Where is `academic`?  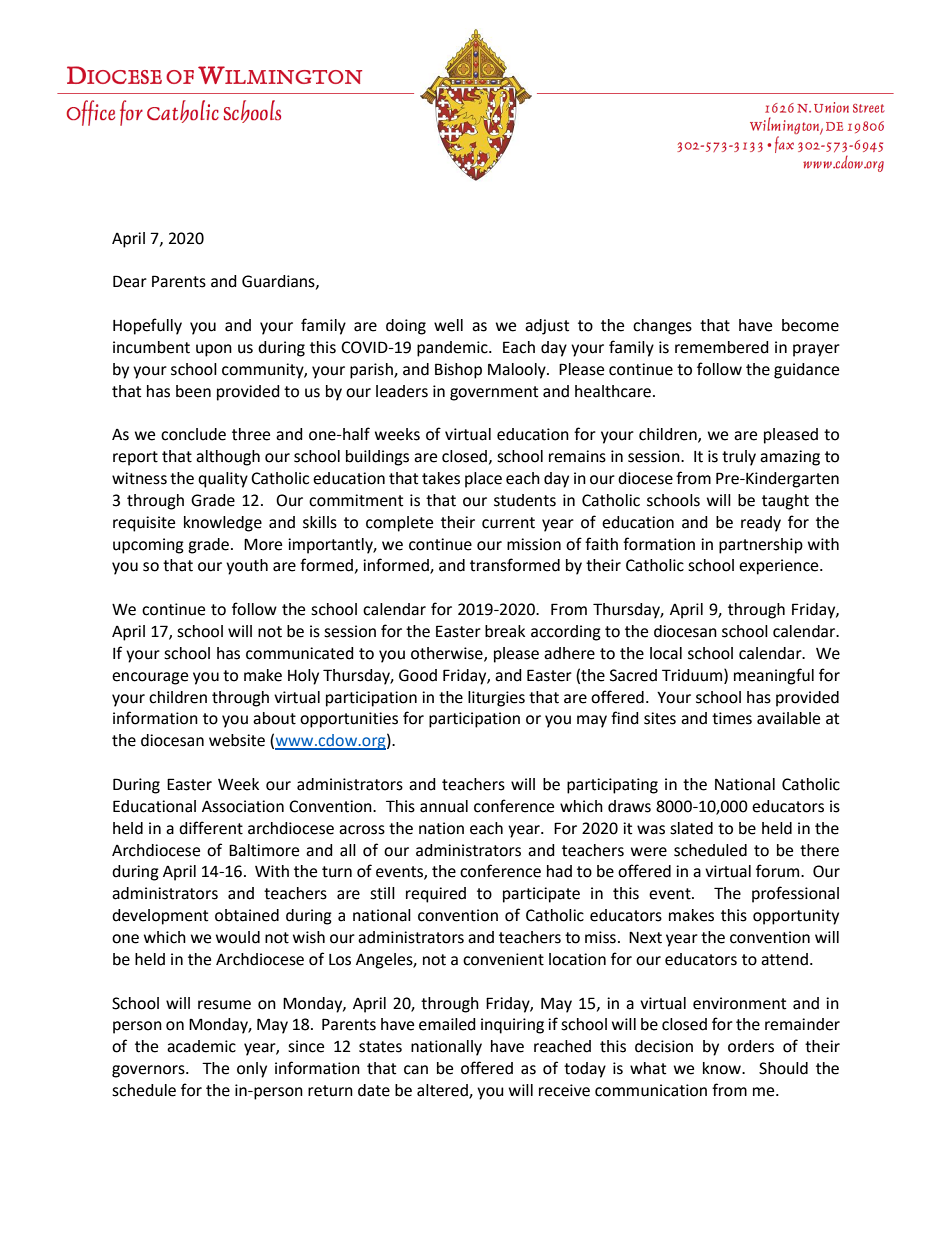
academic is located at coordinates (201, 1046).
